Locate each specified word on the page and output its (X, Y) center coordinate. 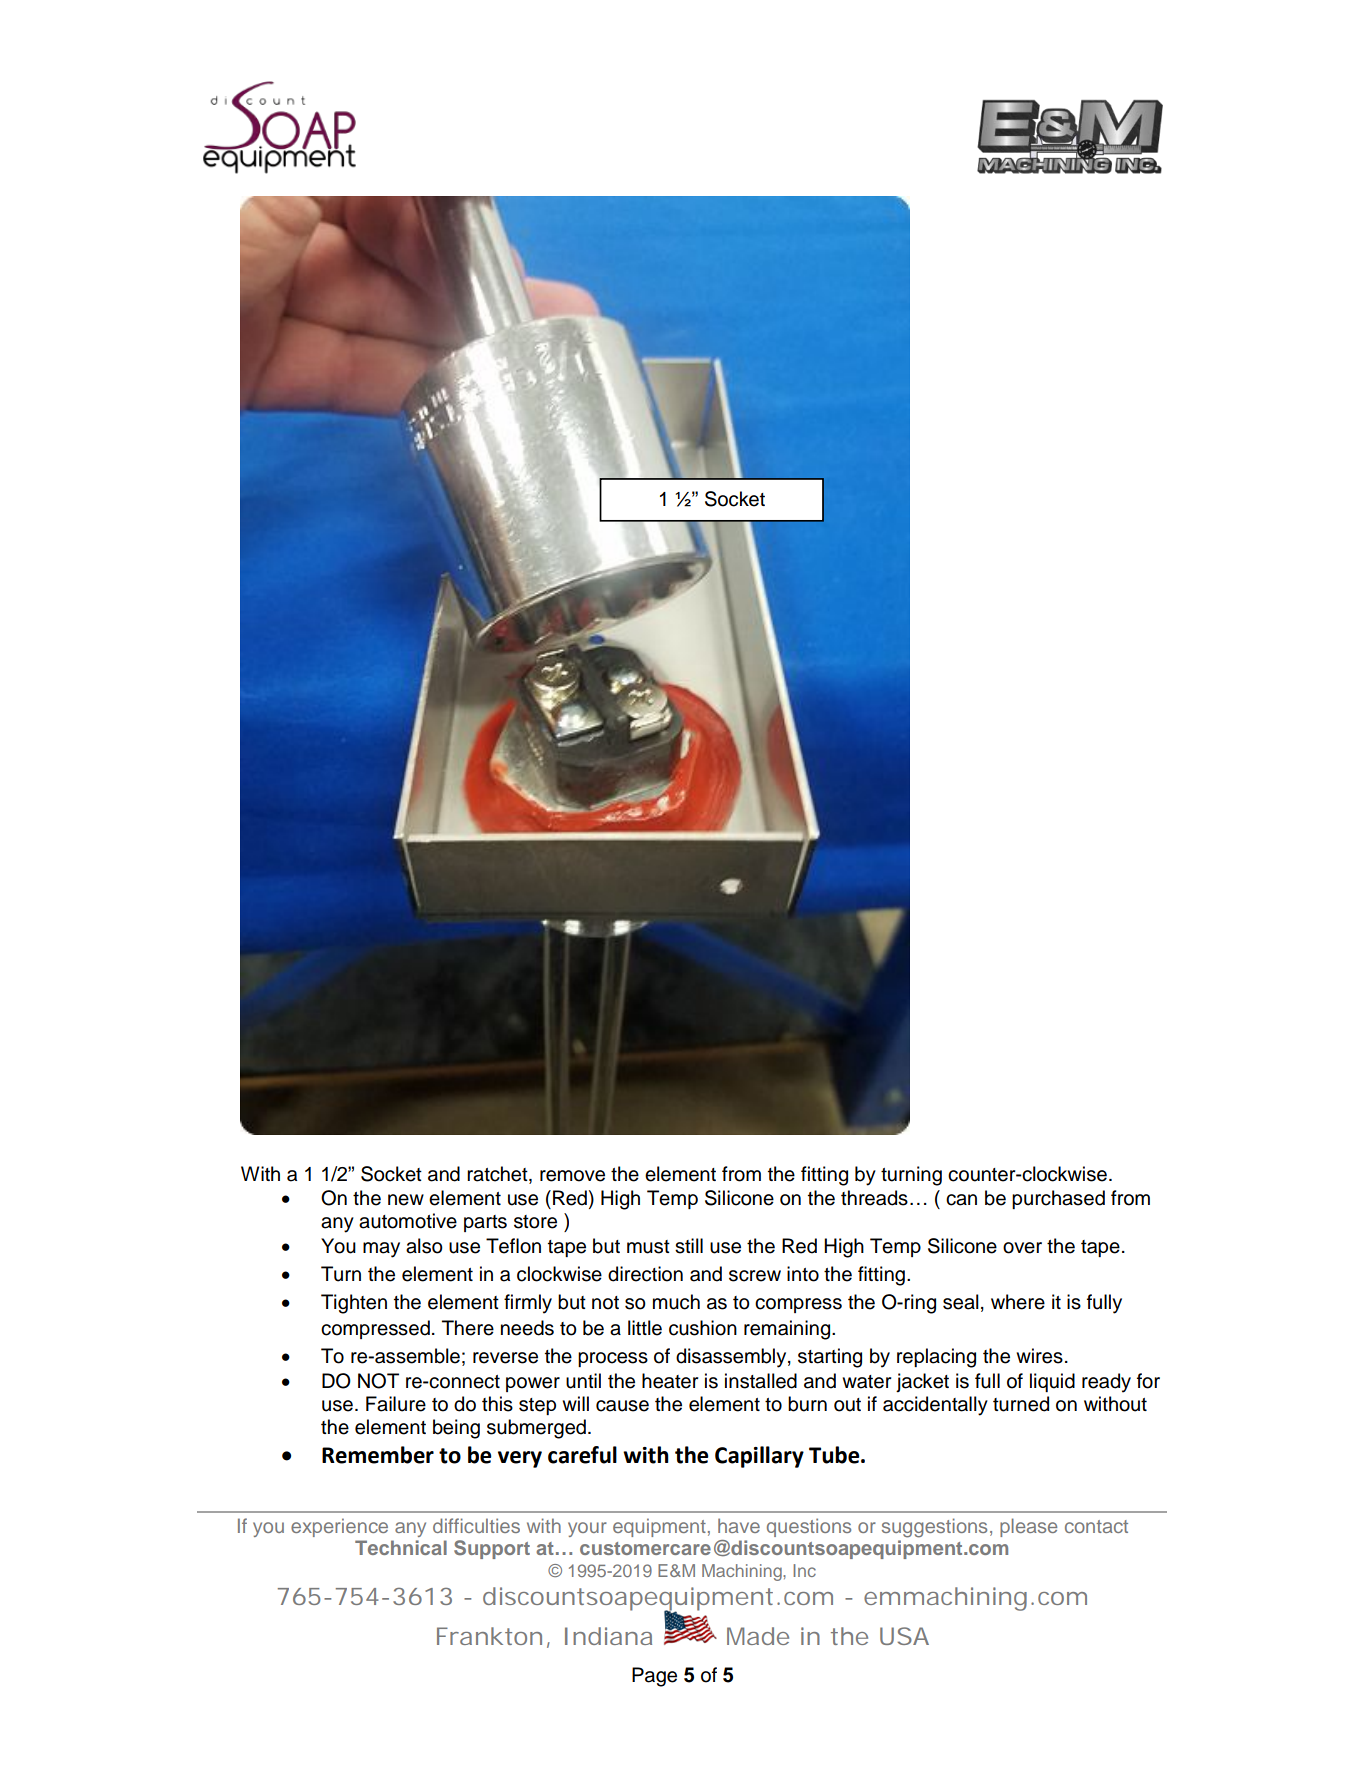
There (468, 1328)
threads (874, 1198)
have (739, 1525)
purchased (1058, 1199)
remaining (788, 1330)
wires (1039, 1356)
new (406, 1200)
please (1028, 1527)
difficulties (476, 1525)
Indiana (608, 1636)
